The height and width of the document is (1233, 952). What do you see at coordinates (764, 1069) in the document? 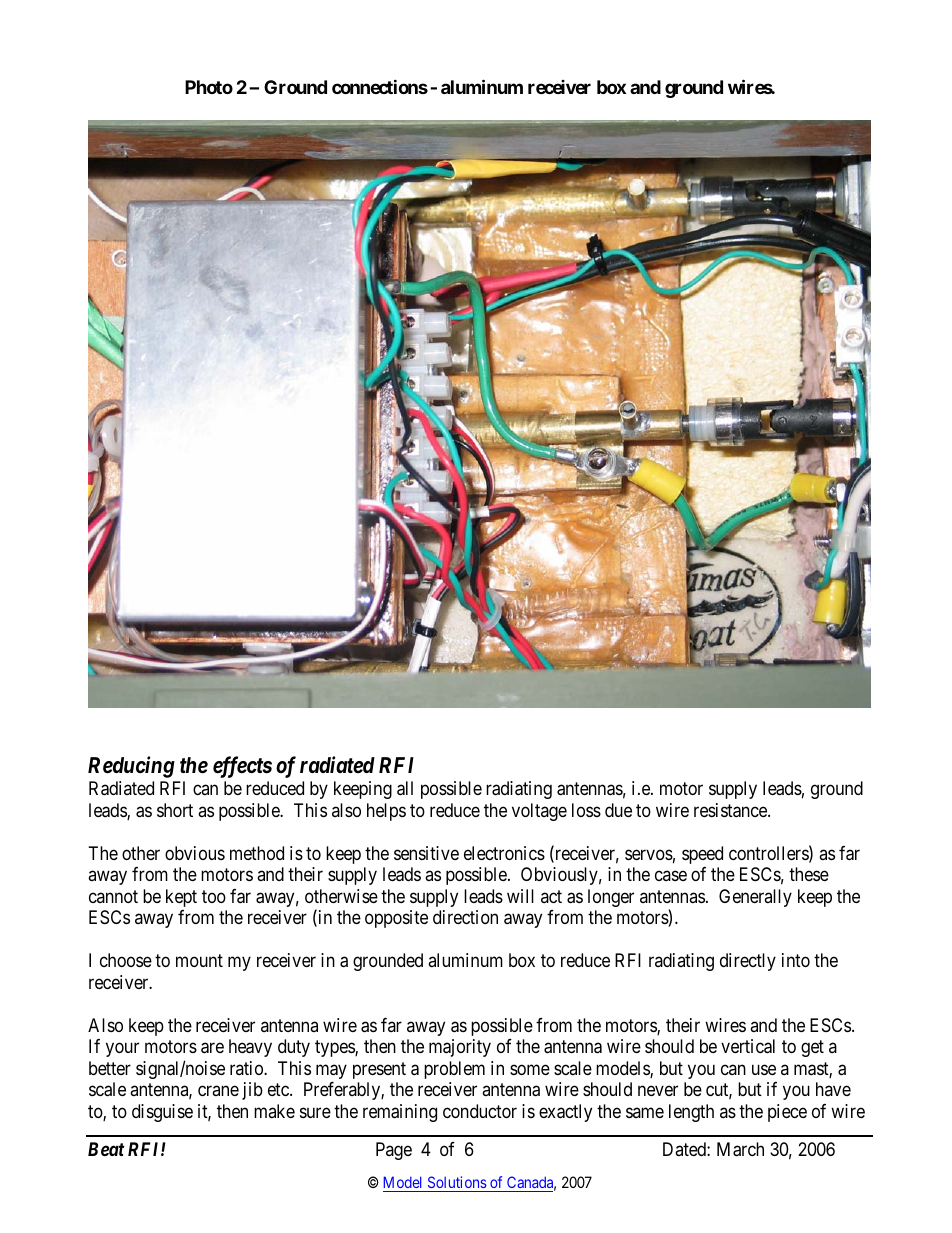
I see `use` at bounding box center [764, 1069].
